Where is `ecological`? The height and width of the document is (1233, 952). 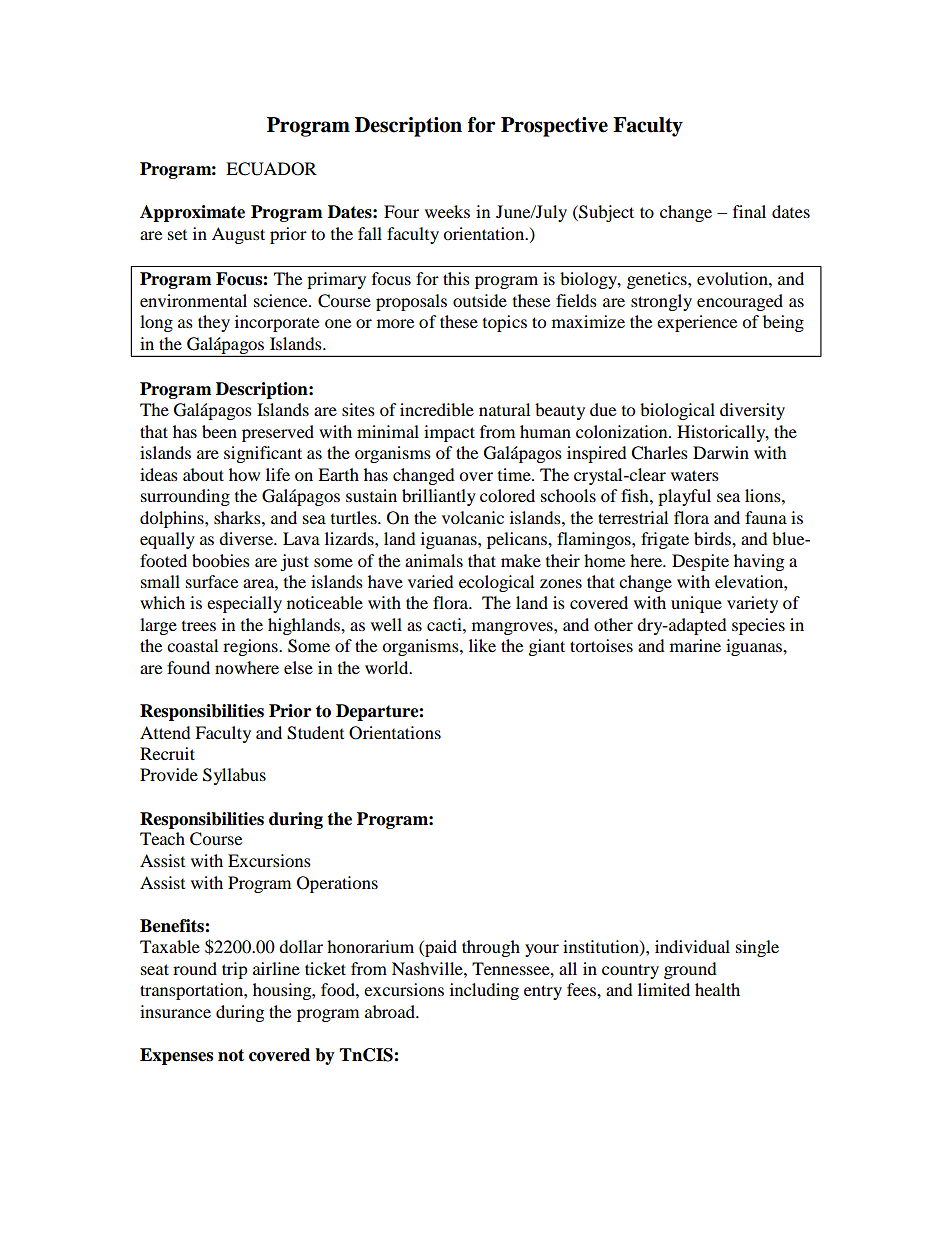
ecological is located at coordinates (496, 583).
